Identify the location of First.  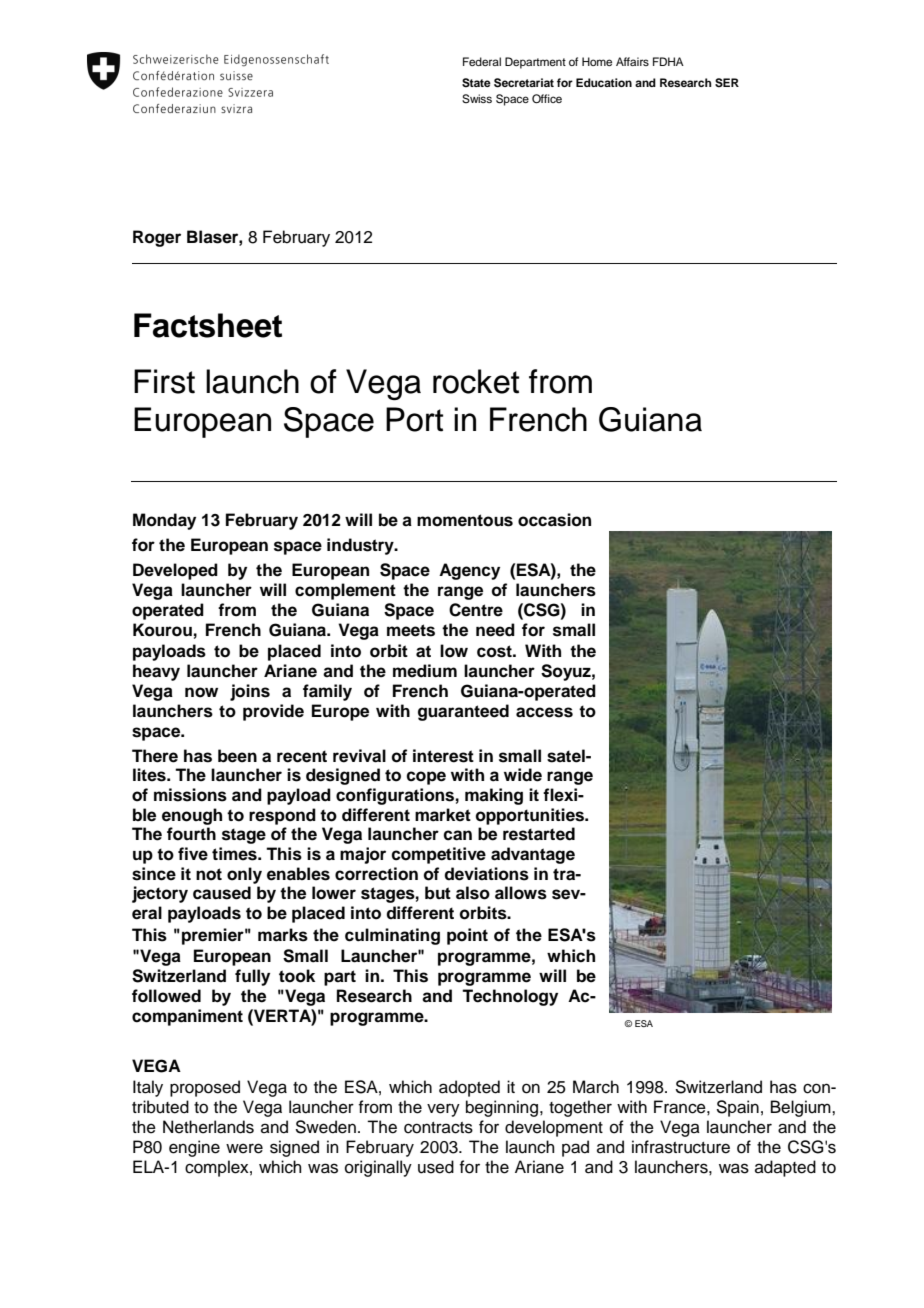
(164, 381).
